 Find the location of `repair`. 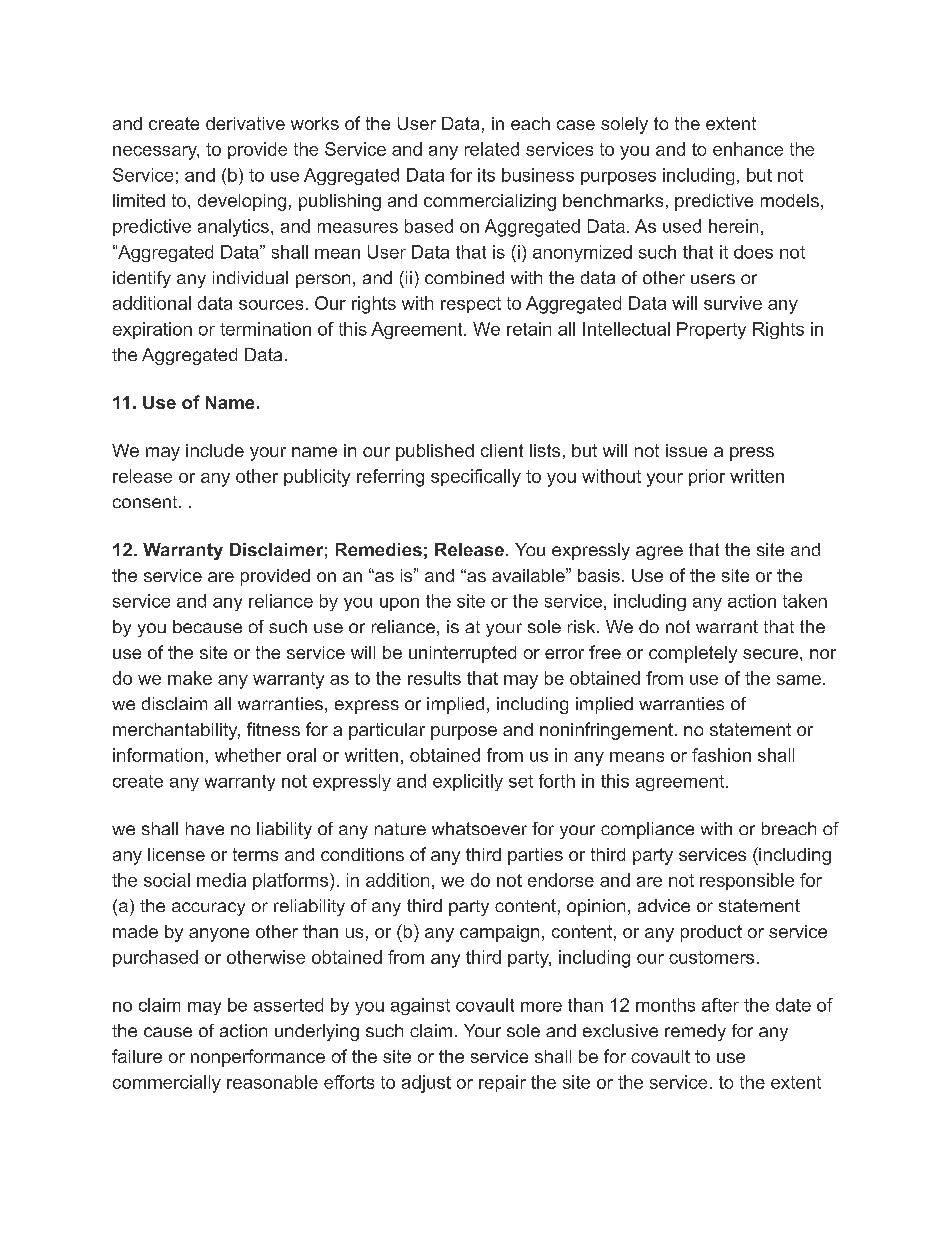

repair is located at coordinates (502, 1083).
